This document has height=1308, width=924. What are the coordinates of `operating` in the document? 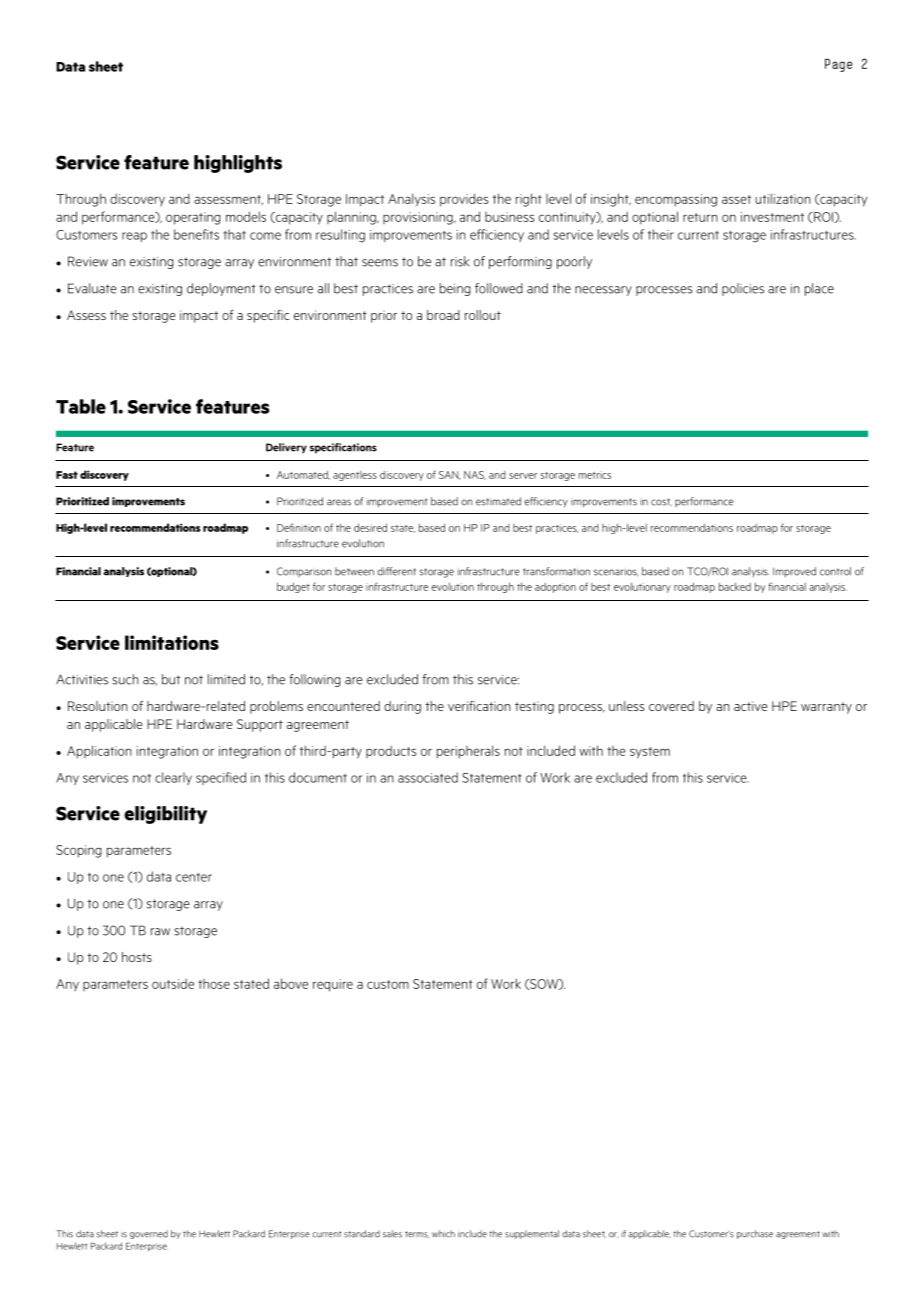 It's located at (193, 218).
